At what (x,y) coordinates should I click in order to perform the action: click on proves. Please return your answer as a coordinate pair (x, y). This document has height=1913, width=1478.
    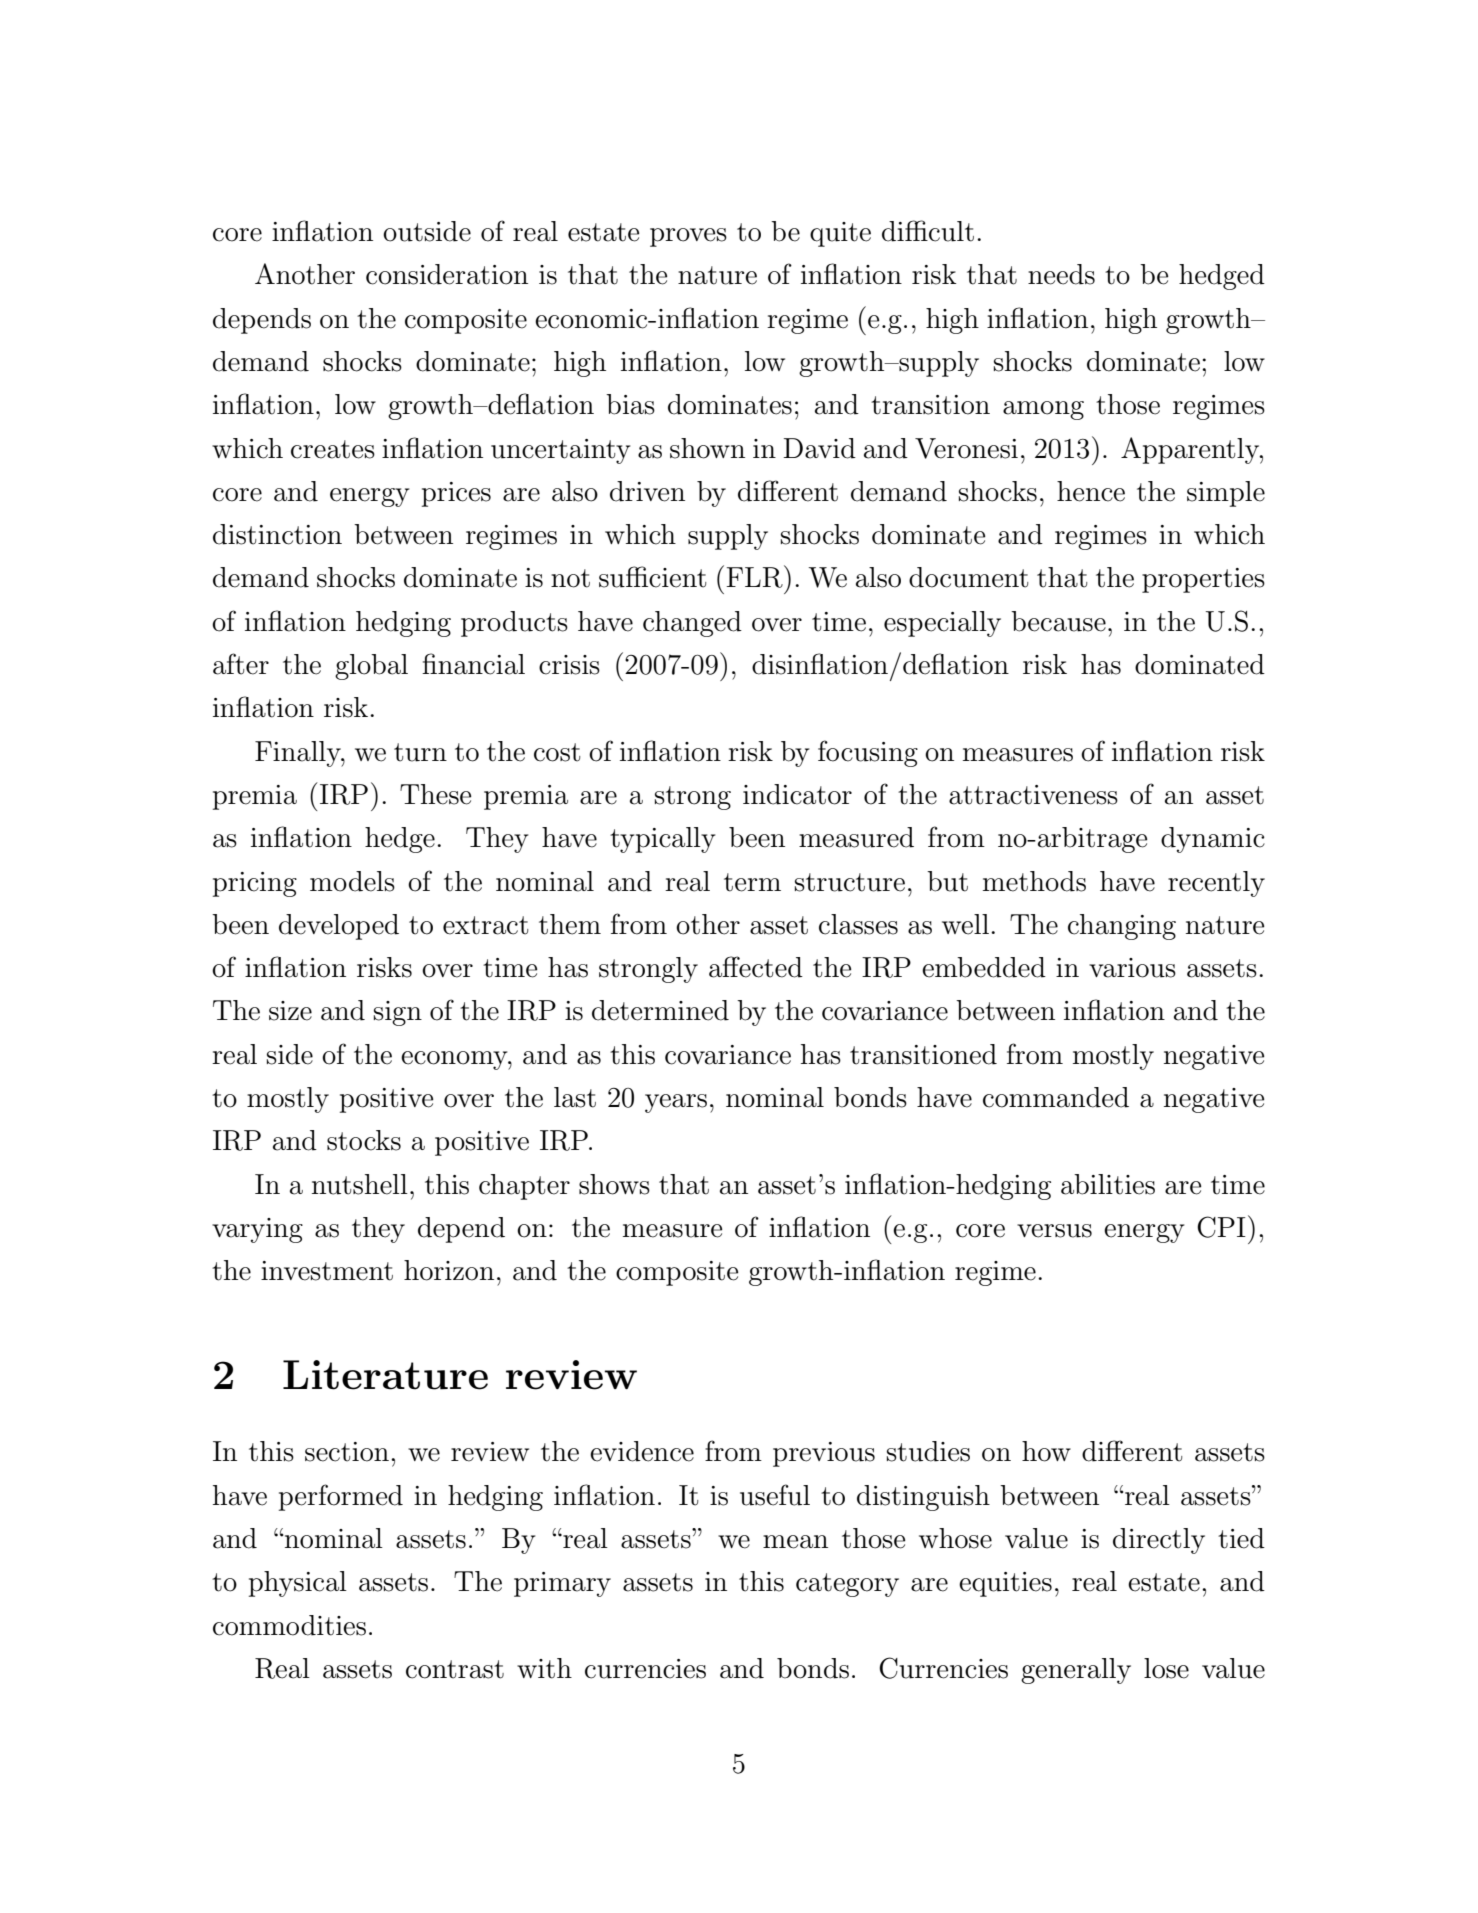
    Looking at the image, I should click on (688, 237).
